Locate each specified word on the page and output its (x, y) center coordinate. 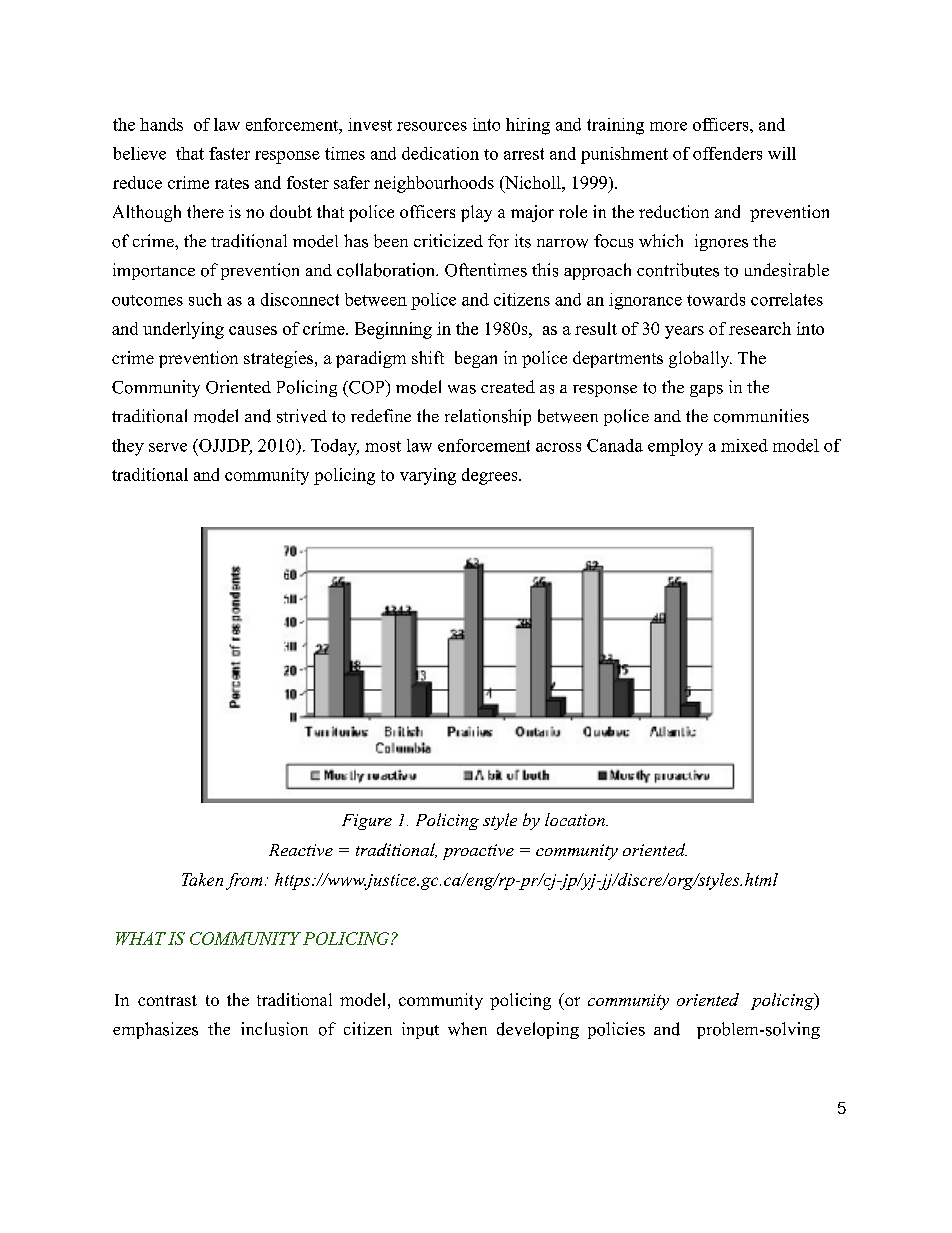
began (476, 359)
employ (675, 447)
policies (616, 1030)
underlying (183, 330)
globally (700, 359)
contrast (167, 1000)
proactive (478, 852)
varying (428, 476)
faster (229, 153)
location (576, 819)
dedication (440, 153)
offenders (727, 153)
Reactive (301, 850)
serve (168, 447)
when (467, 1029)
